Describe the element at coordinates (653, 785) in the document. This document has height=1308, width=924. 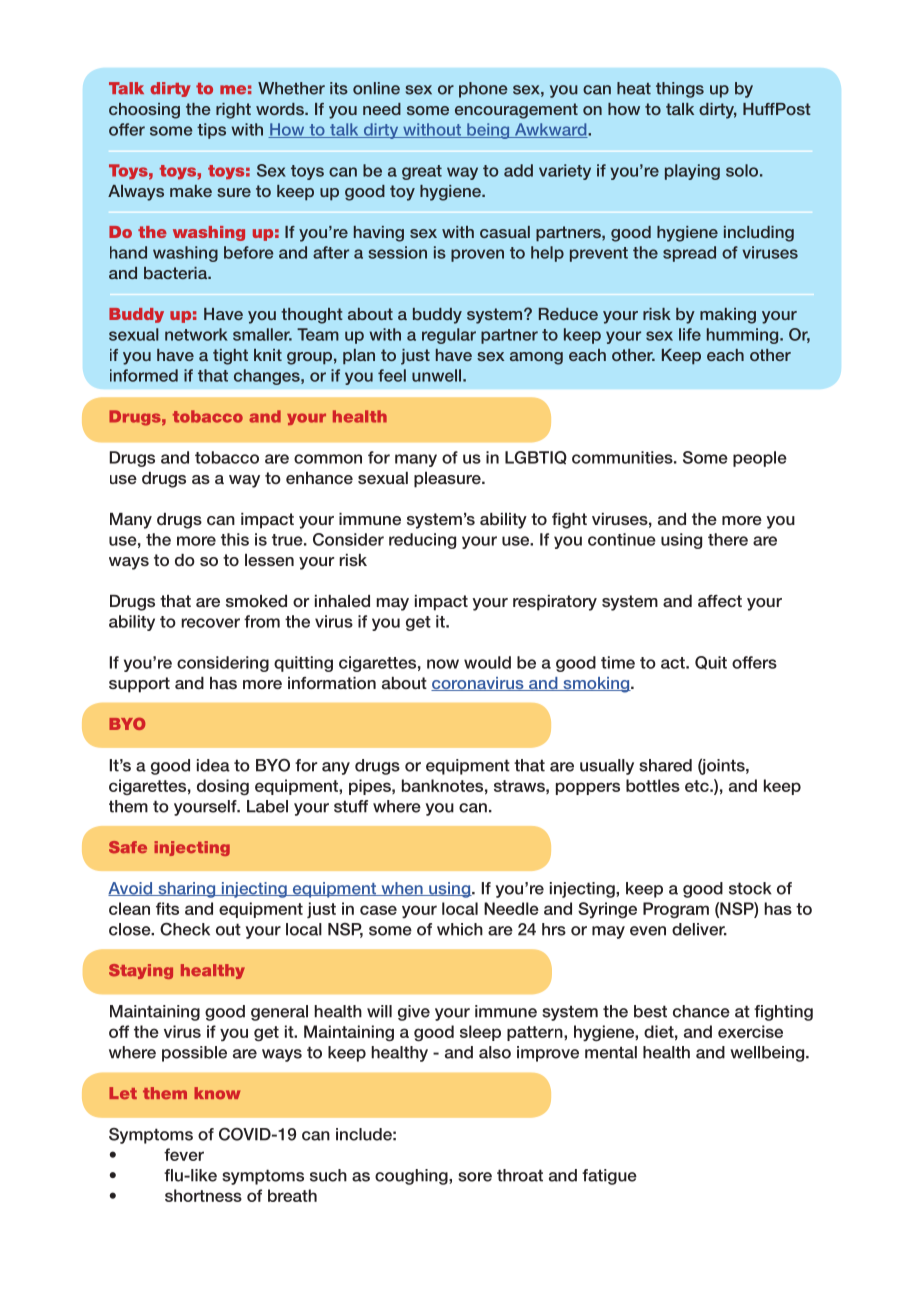
I see `bottles` at that location.
